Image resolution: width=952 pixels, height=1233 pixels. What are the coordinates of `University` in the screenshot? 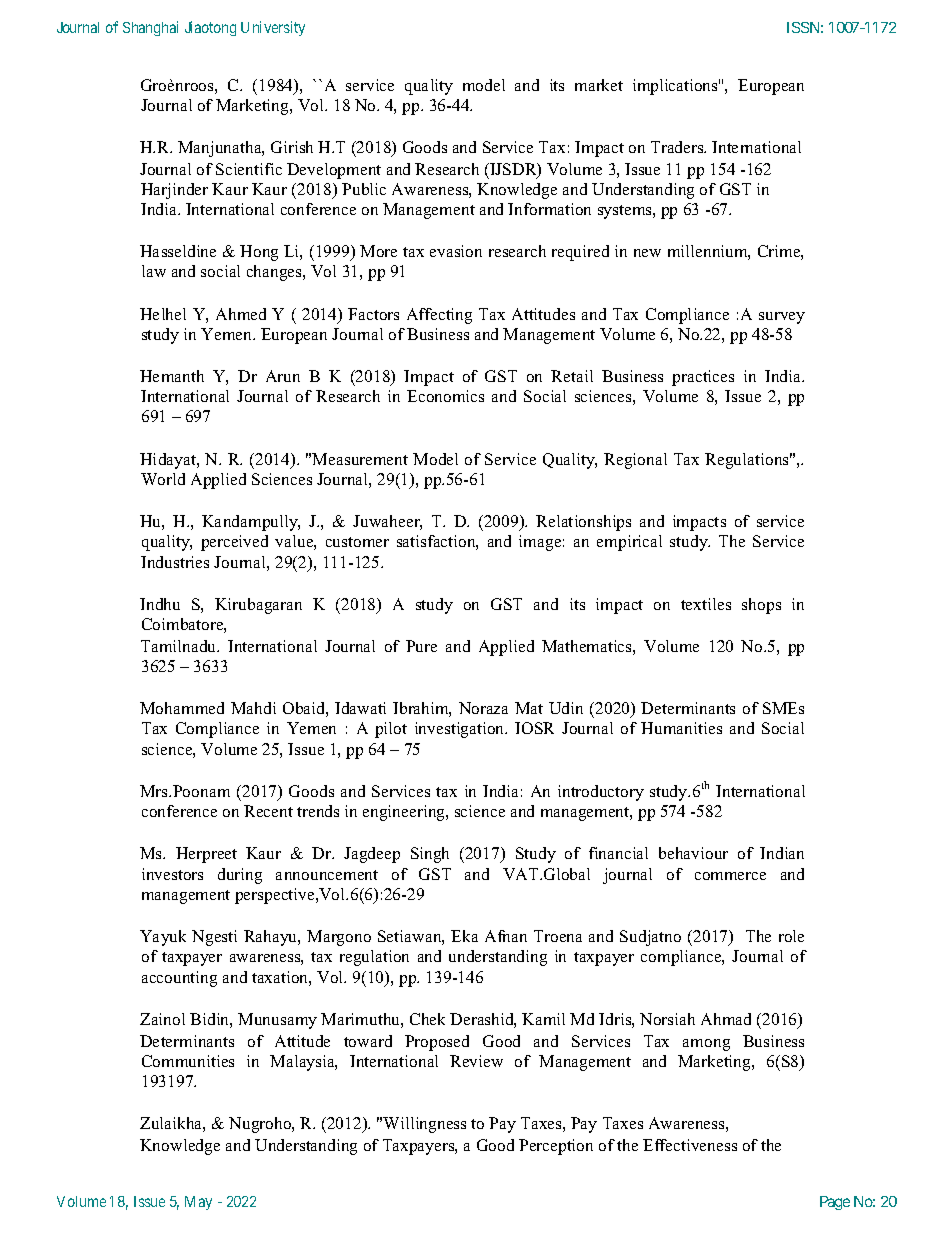 It's located at (273, 28).
